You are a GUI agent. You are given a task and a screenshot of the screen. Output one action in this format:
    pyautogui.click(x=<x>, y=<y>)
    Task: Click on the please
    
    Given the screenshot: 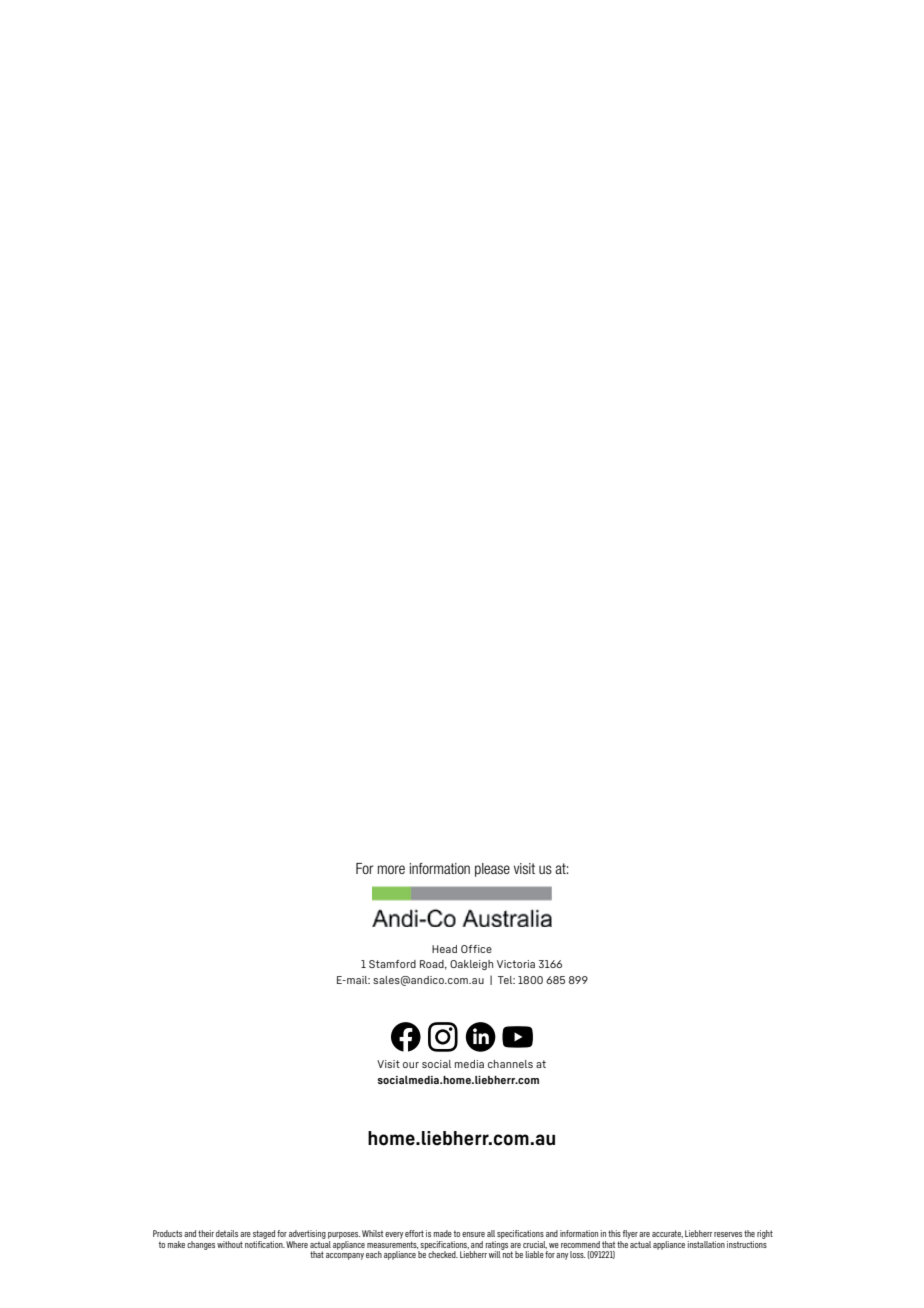 What is the action you would take?
    pyautogui.click(x=492, y=870)
